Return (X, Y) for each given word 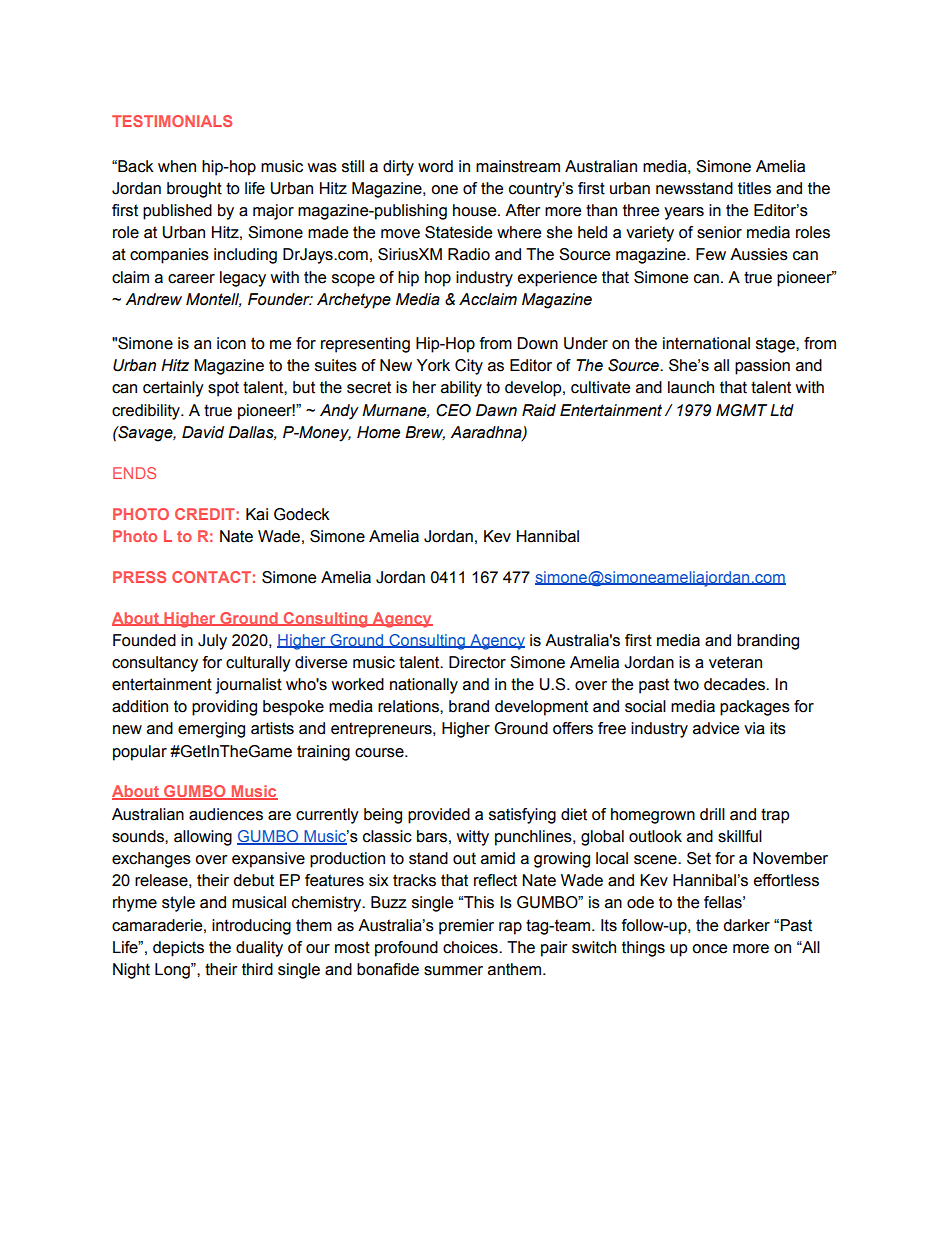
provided (439, 816)
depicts (178, 949)
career (191, 279)
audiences (226, 814)
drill (712, 814)
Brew (425, 433)
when (177, 166)
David (203, 432)
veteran (735, 662)
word (435, 166)
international (706, 343)
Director (477, 662)
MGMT (741, 410)
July (212, 642)
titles (754, 188)
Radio (469, 254)
